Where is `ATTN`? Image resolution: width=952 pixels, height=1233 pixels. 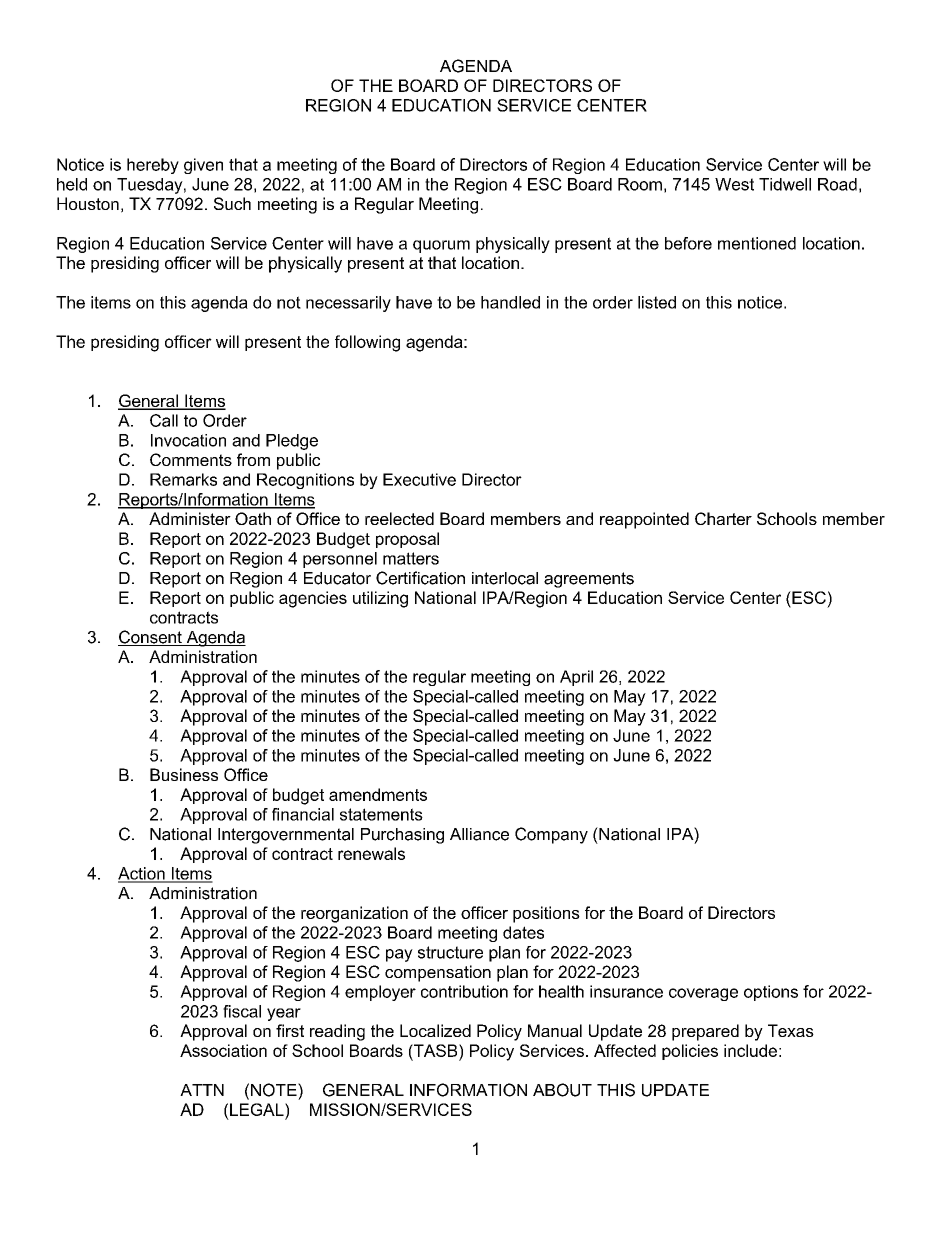 ATTN is located at coordinates (202, 1090).
